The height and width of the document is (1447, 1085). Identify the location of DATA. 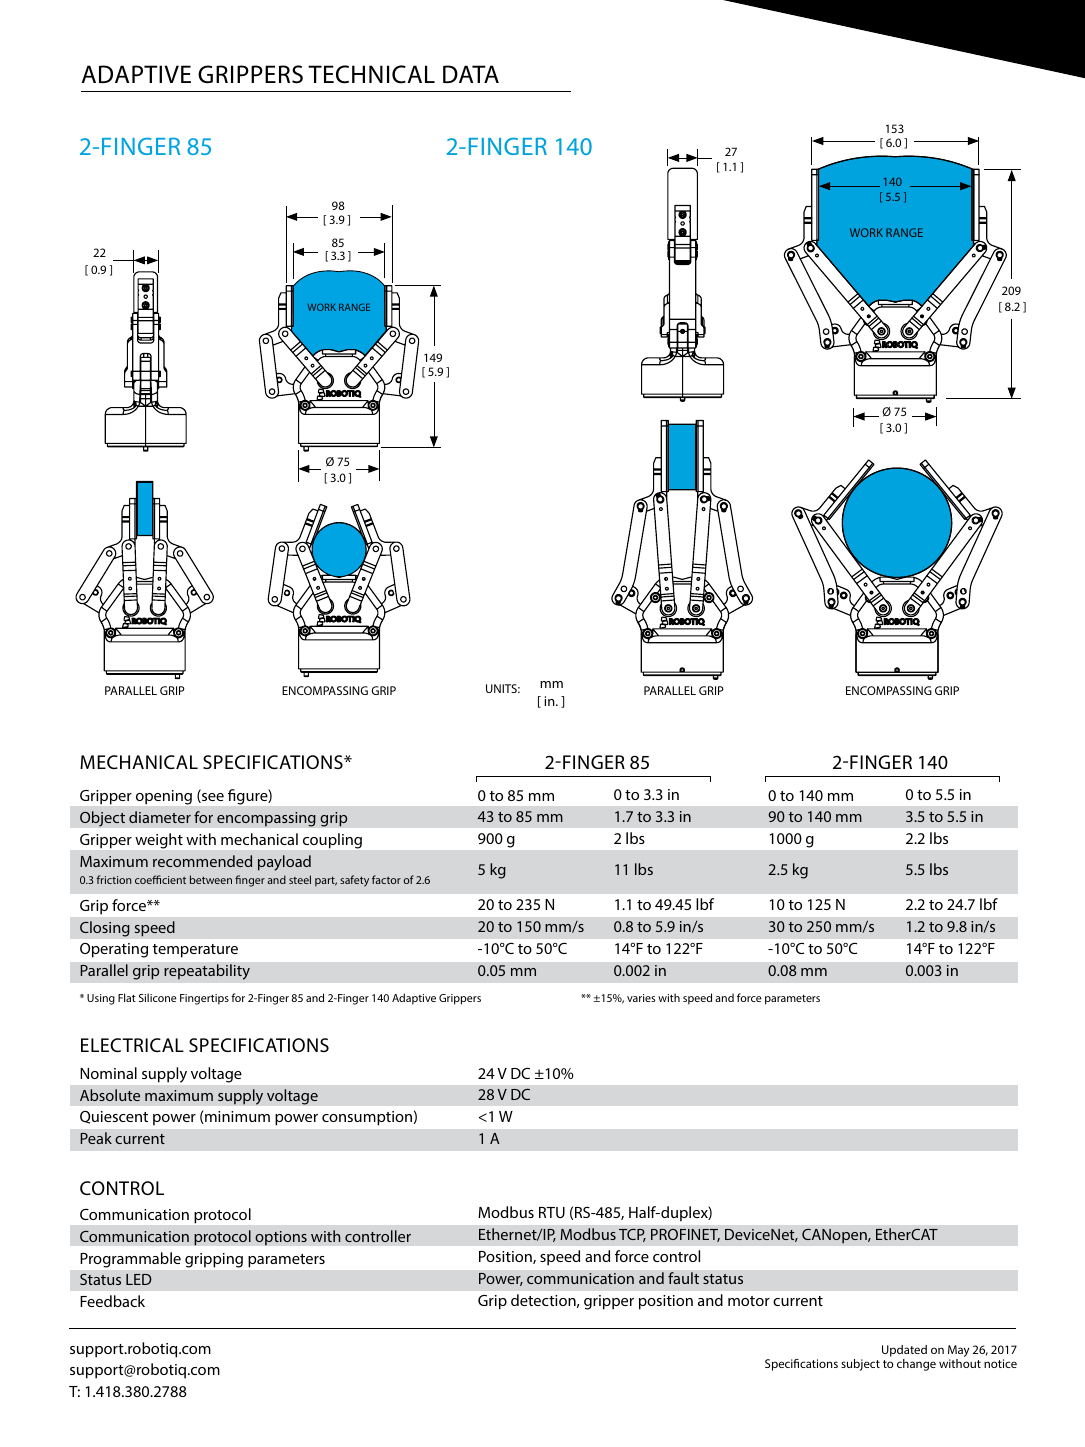
(471, 74).
